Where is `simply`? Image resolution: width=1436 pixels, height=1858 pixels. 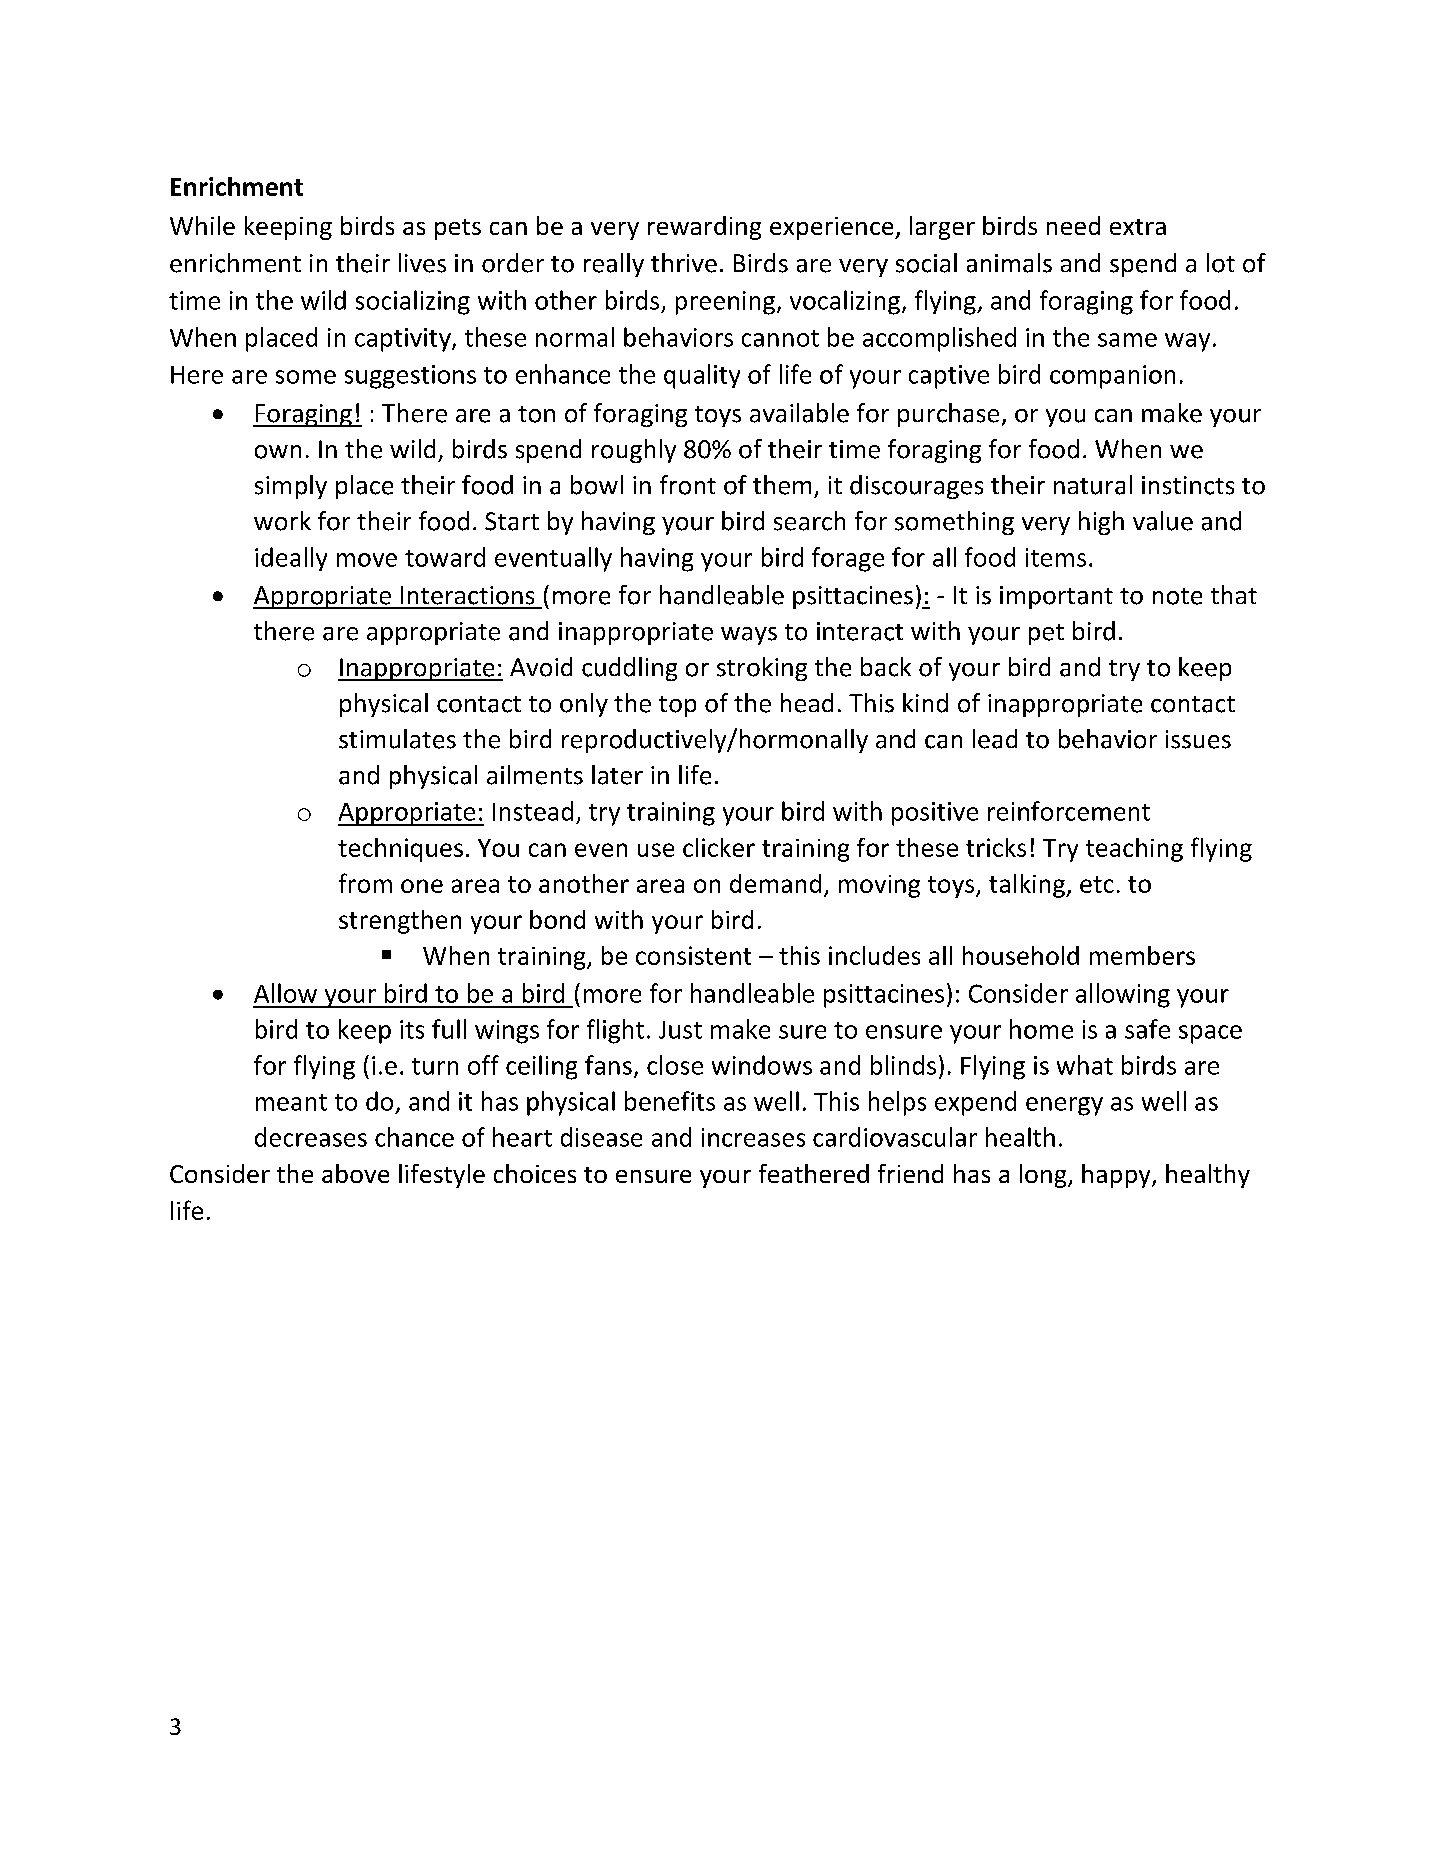
simply is located at coordinates (291, 487).
